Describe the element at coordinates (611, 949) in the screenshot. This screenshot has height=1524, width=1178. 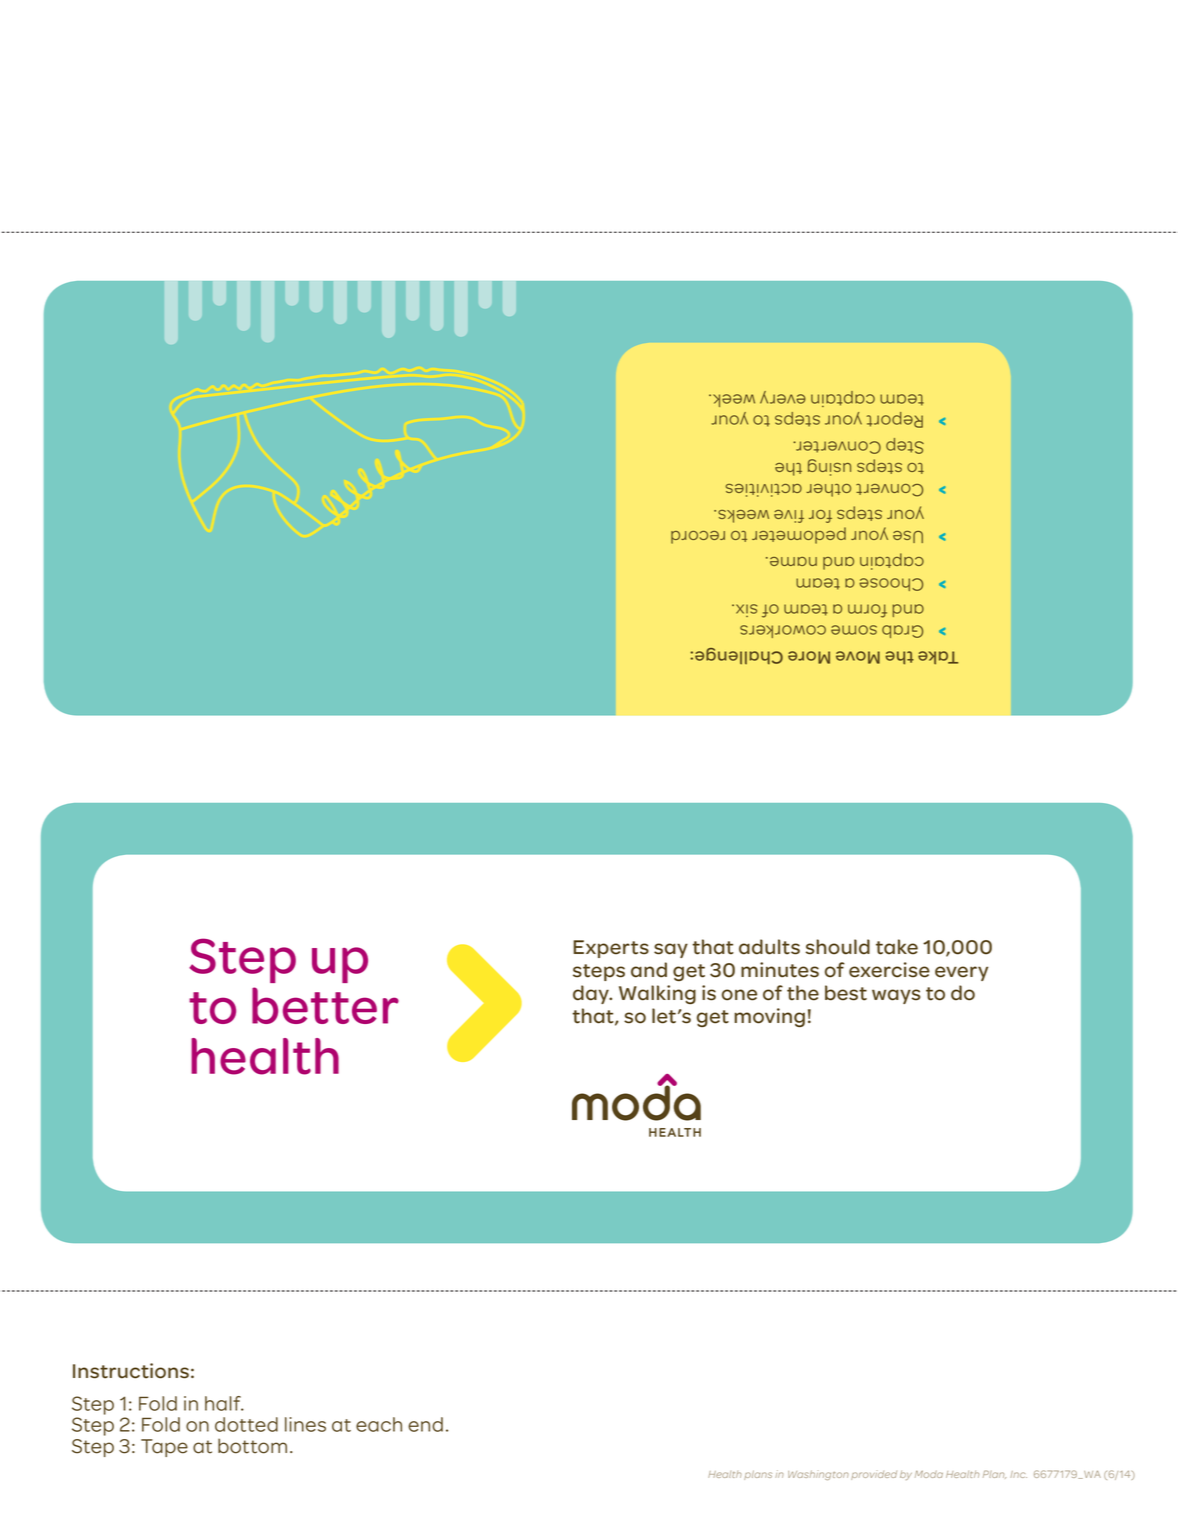
I see `Experts` at that location.
